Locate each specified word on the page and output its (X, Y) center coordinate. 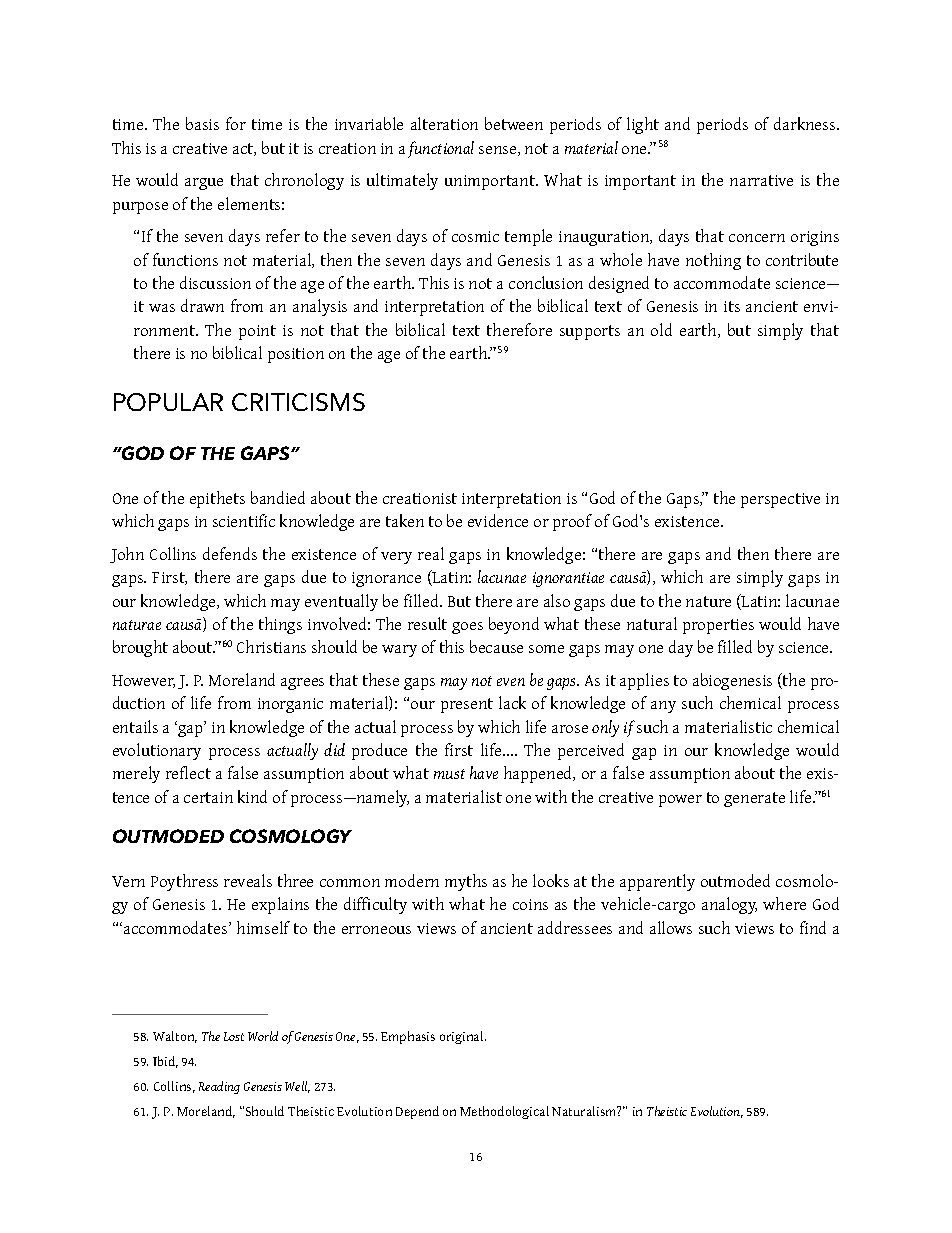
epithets (217, 499)
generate (754, 799)
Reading (219, 1087)
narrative (761, 180)
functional (441, 149)
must (449, 774)
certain (208, 797)
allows (671, 927)
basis (202, 123)
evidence (498, 520)
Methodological (504, 1112)
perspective (780, 500)
